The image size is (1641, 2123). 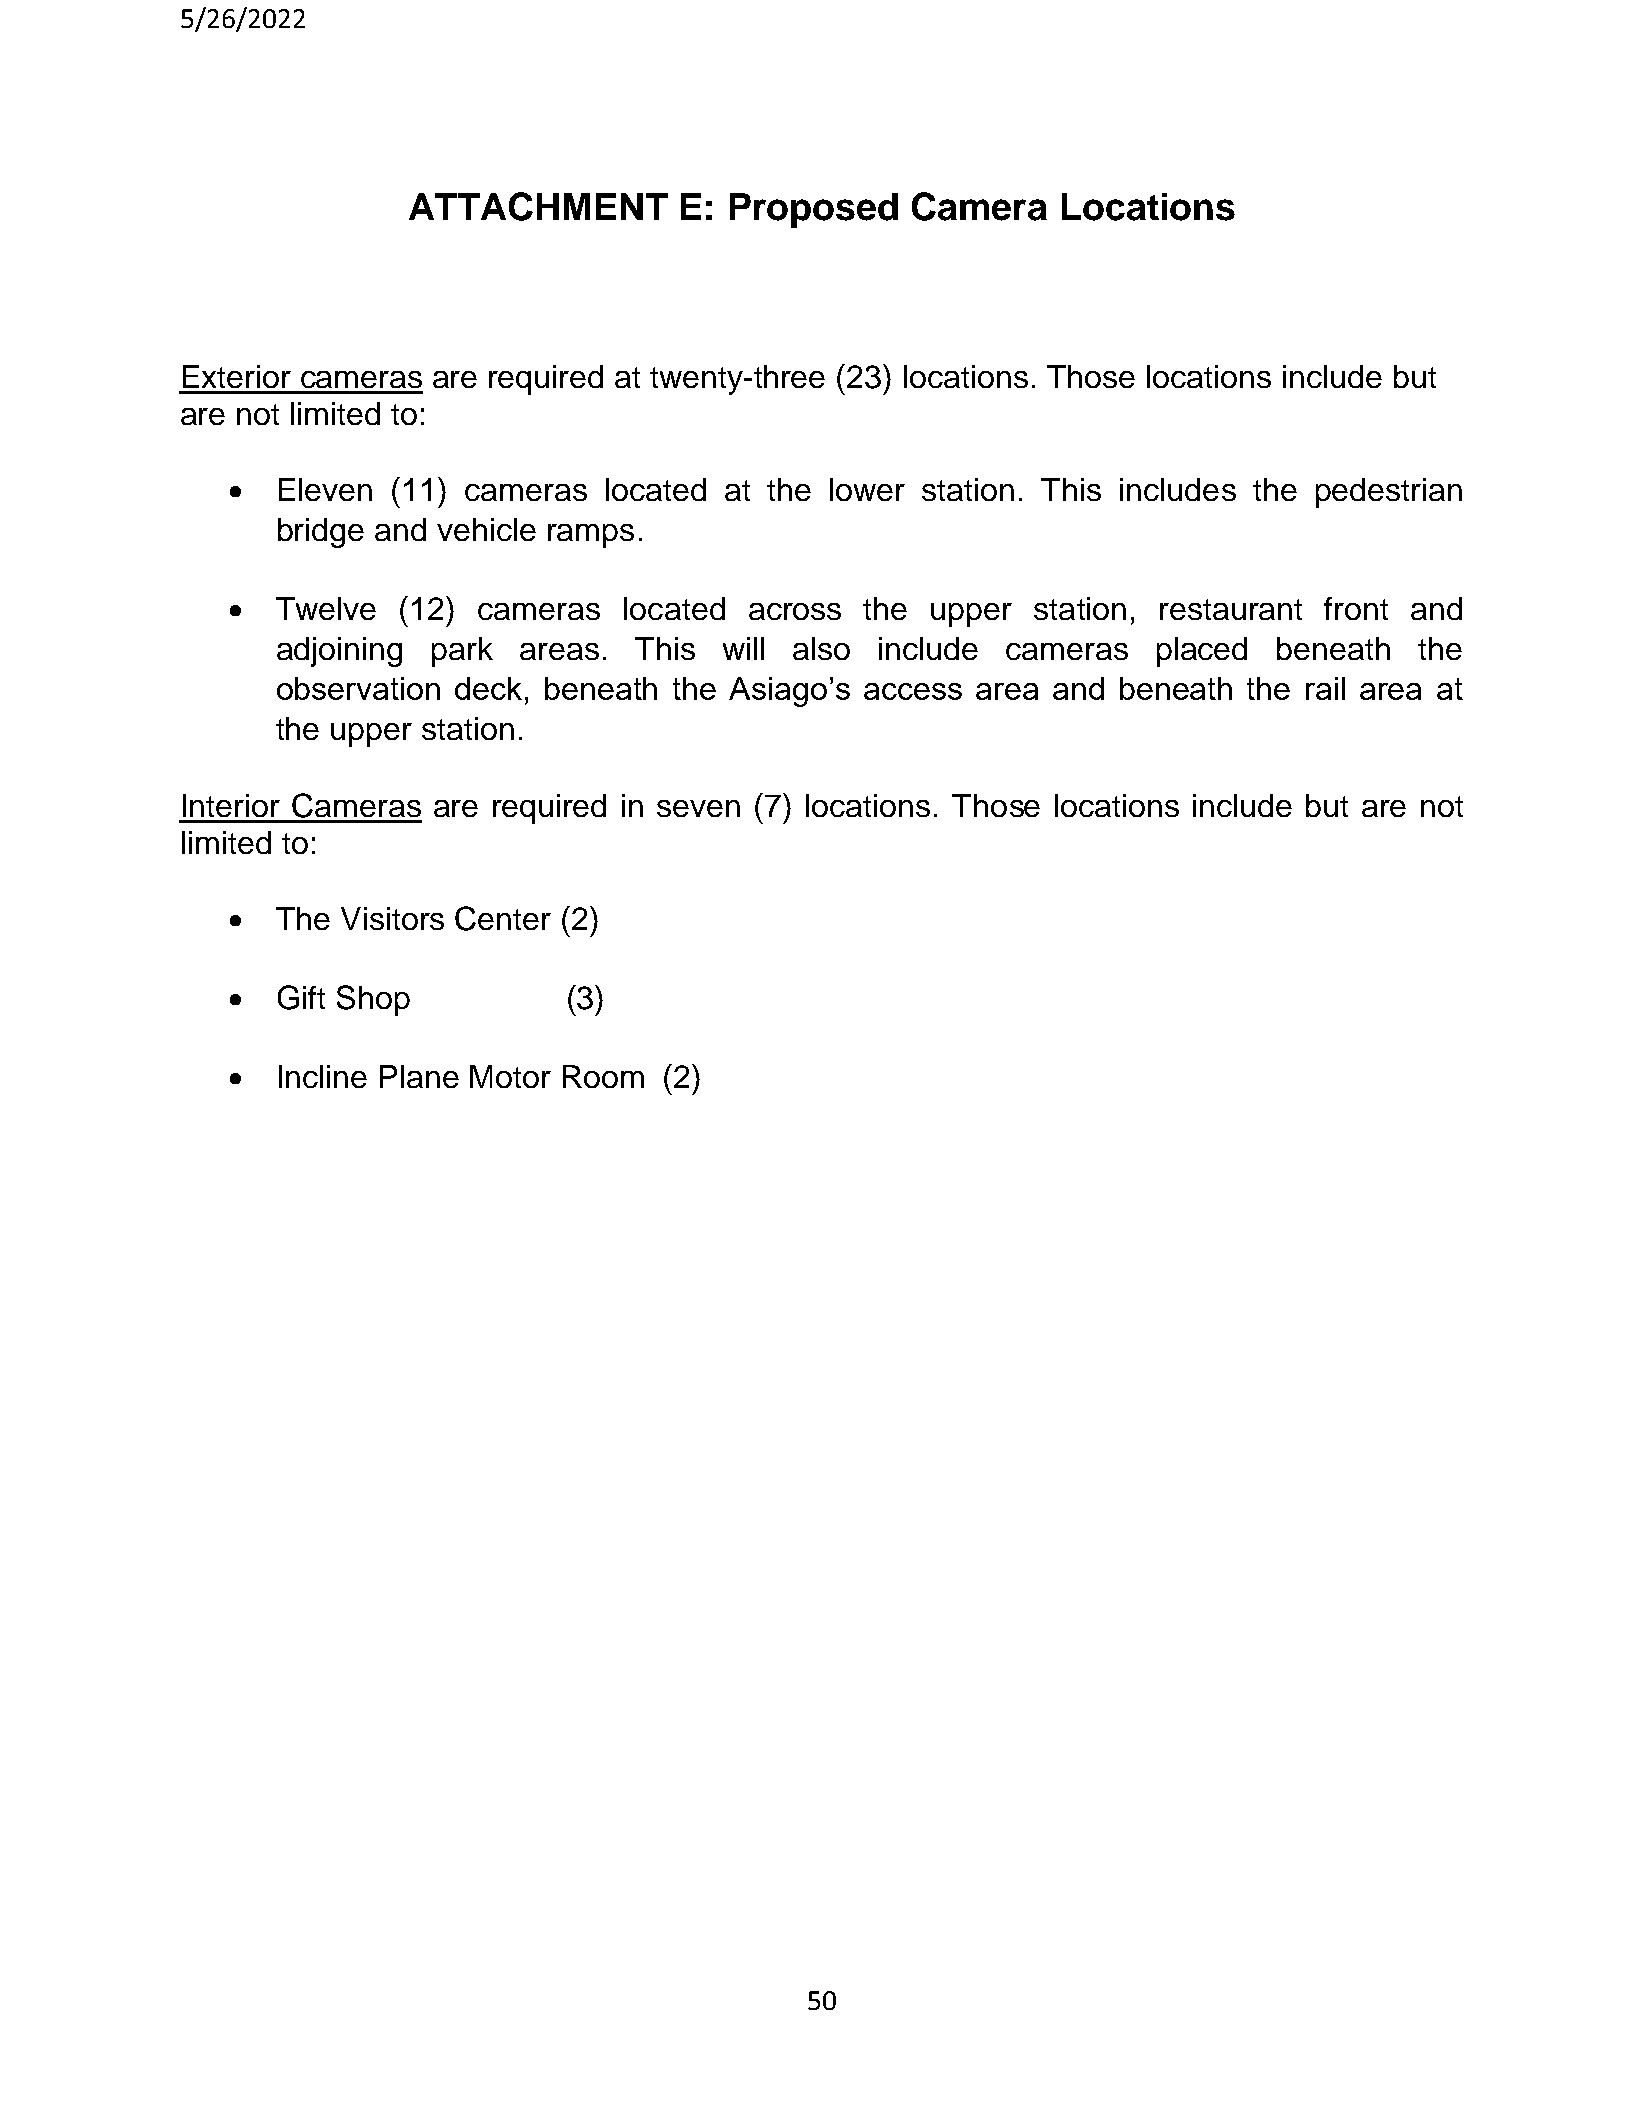 What do you see at coordinates (821, 648) in the image?
I see `also` at bounding box center [821, 648].
